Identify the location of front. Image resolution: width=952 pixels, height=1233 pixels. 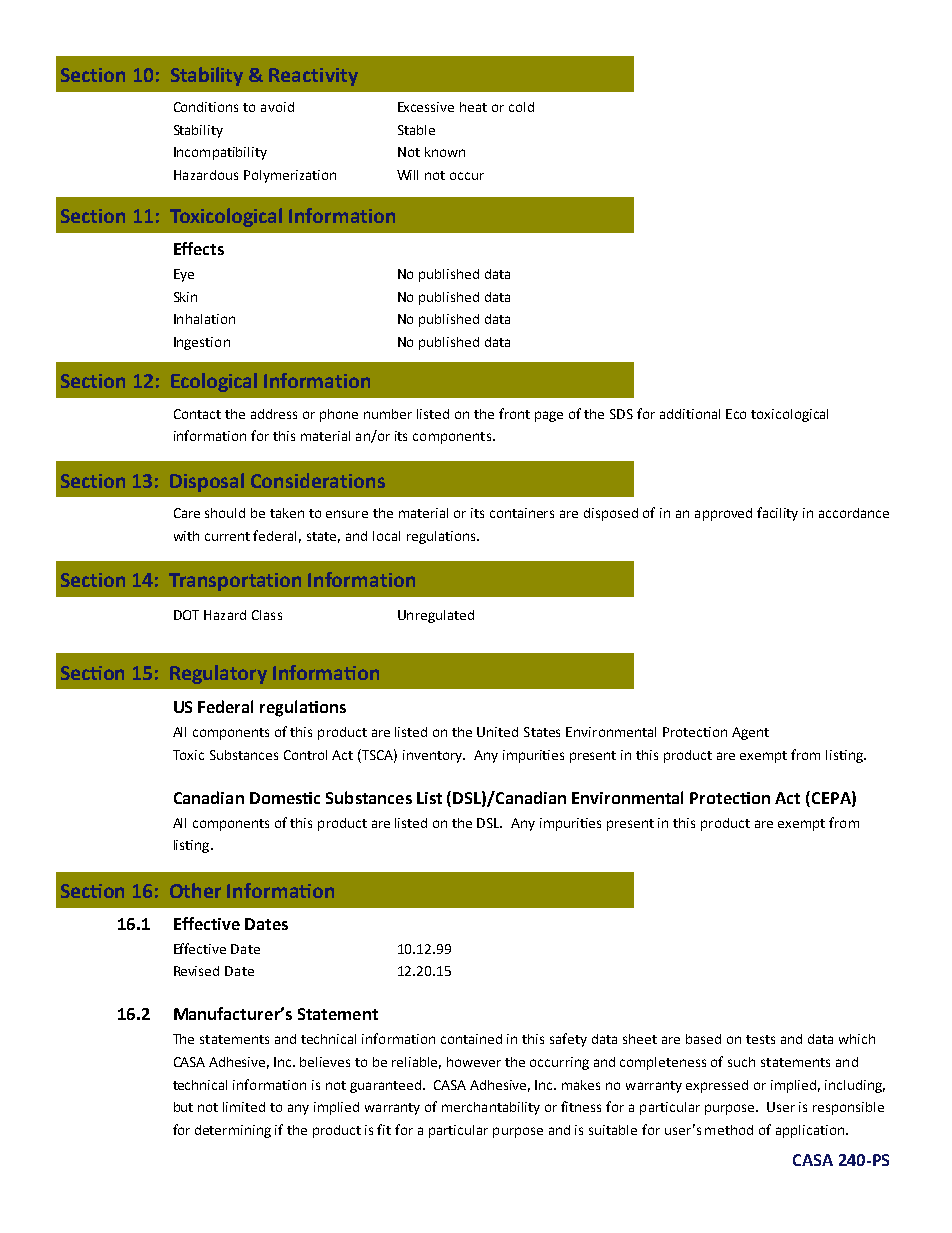
(514, 413).
